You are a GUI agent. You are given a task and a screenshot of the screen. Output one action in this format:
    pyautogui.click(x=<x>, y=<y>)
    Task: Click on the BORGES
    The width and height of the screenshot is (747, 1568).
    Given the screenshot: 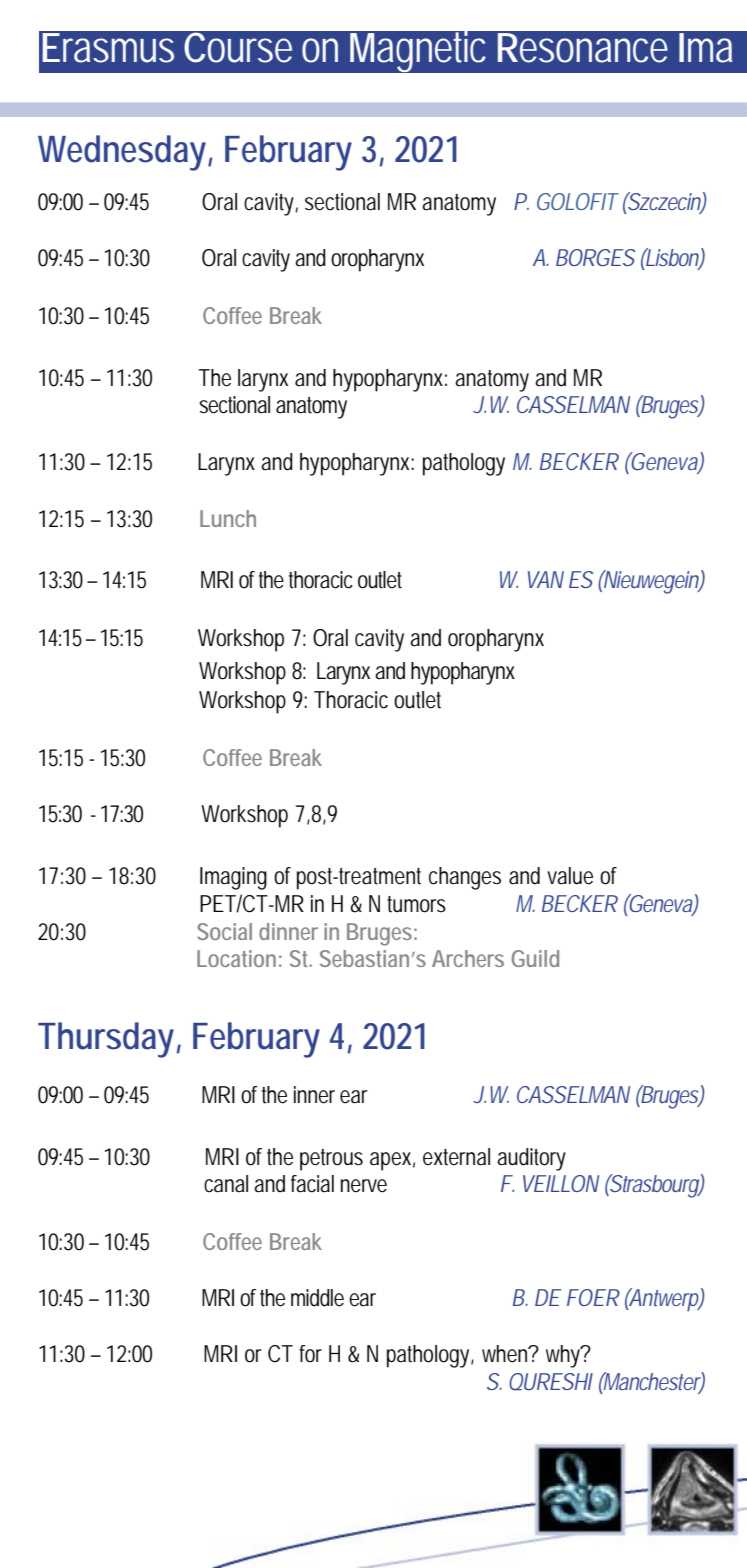 What is the action you would take?
    pyautogui.click(x=595, y=257)
